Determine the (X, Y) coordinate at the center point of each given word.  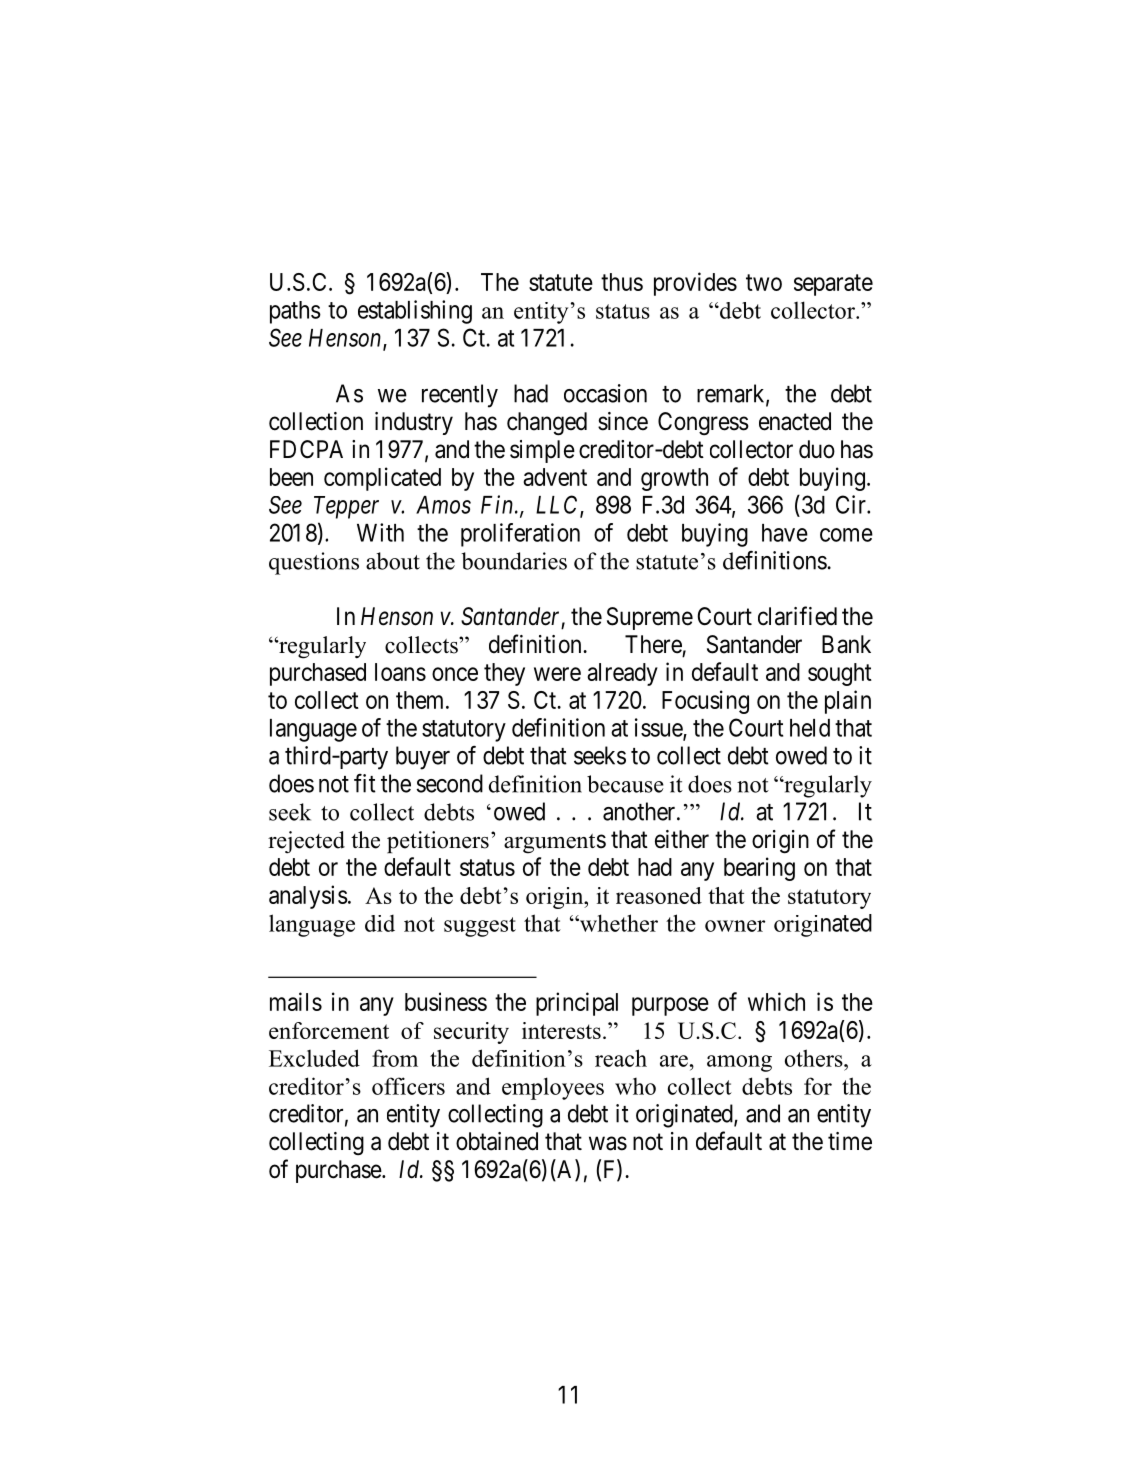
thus (622, 282)
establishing (415, 312)
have (785, 533)
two (764, 282)
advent (555, 477)
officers (408, 1086)
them (421, 700)
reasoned (659, 895)
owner (735, 926)
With (380, 532)
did (380, 923)
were (557, 674)
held (810, 728)
